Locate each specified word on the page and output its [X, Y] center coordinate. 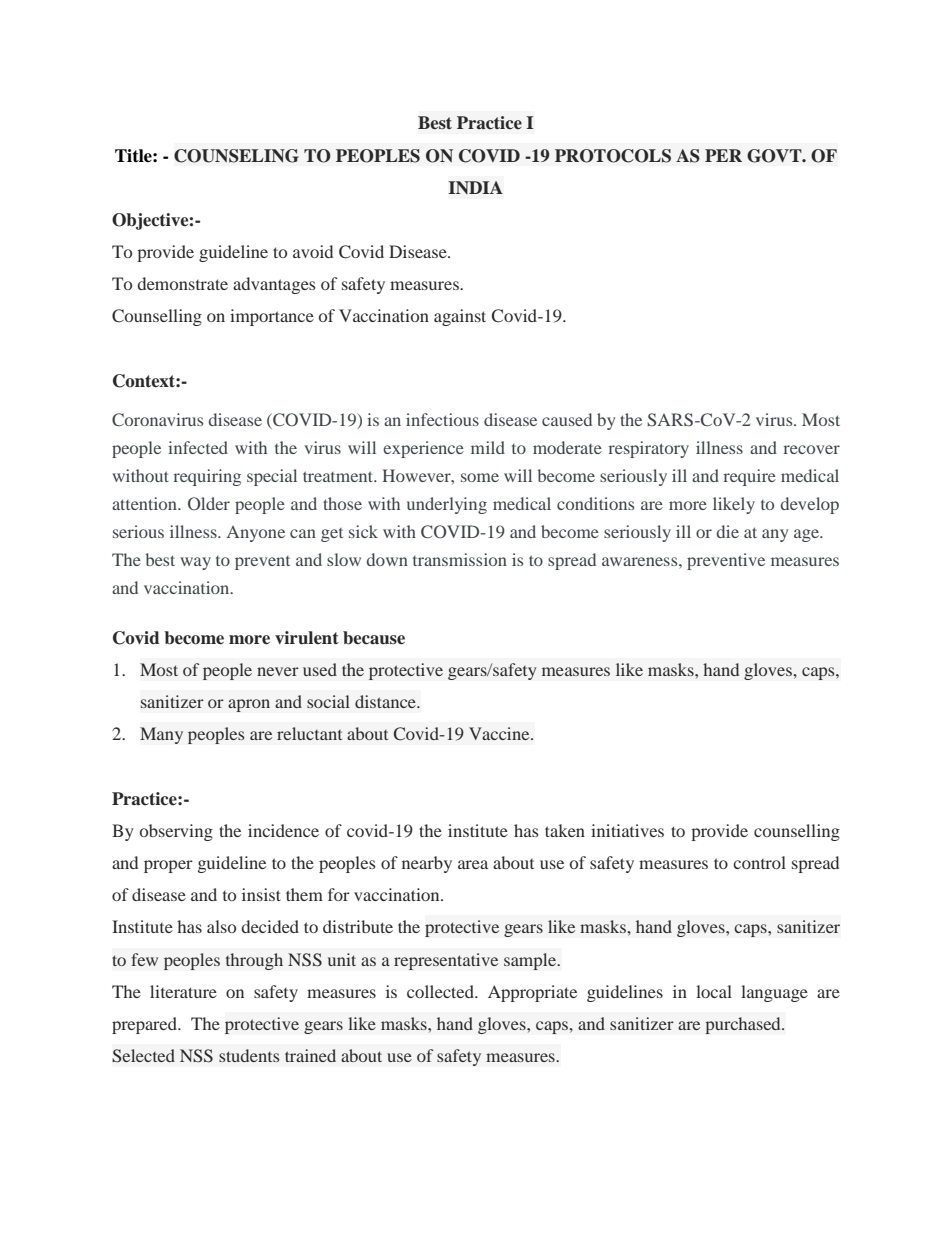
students [249, 1055]
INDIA [475, 187]
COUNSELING [236, 156]
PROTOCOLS [613, 156]
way [196, 563]
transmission [460, 559]
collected [441, 991]
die [728, 531]
